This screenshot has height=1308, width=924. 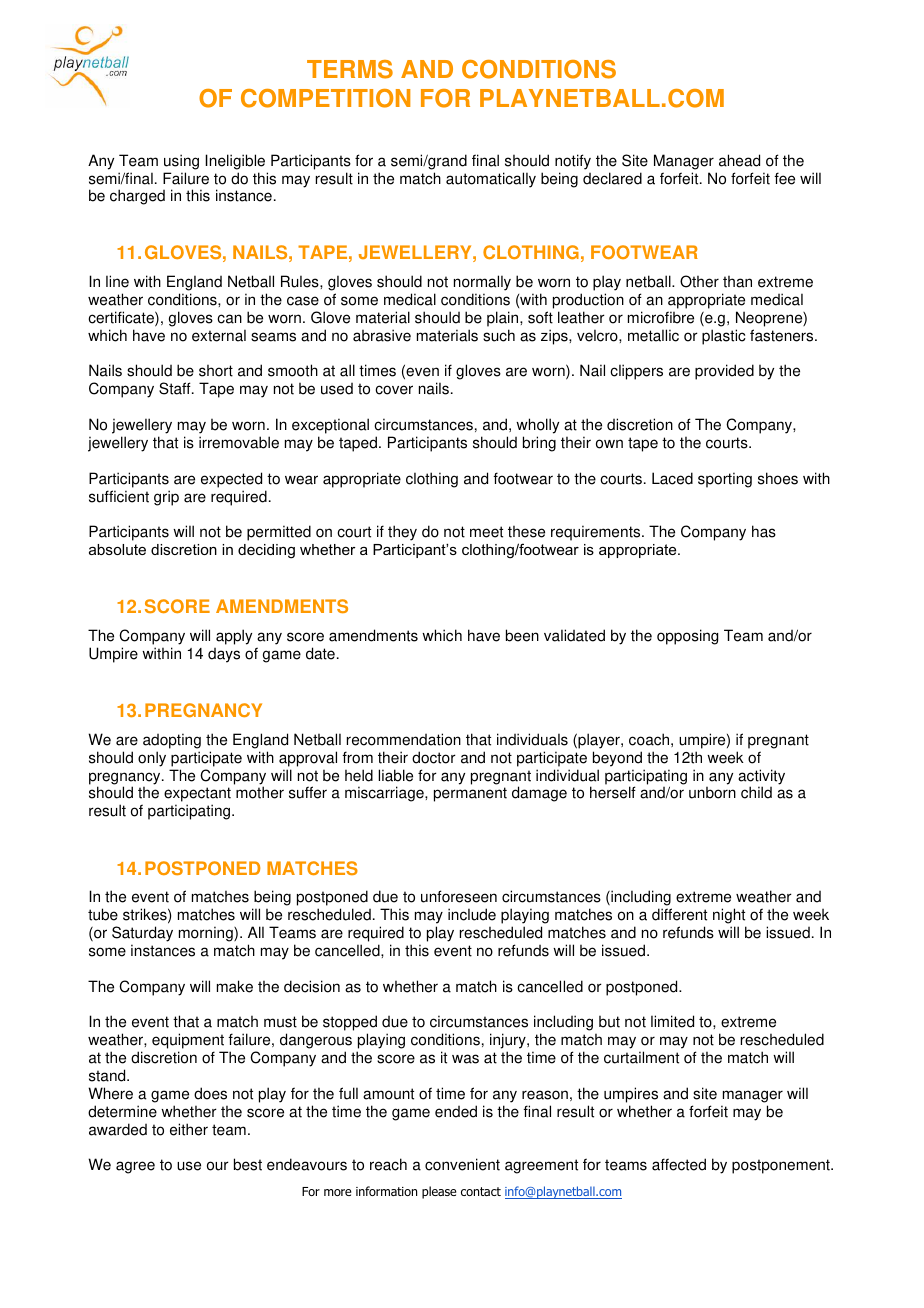 I want to click on been, so click(x=522, y=635).
